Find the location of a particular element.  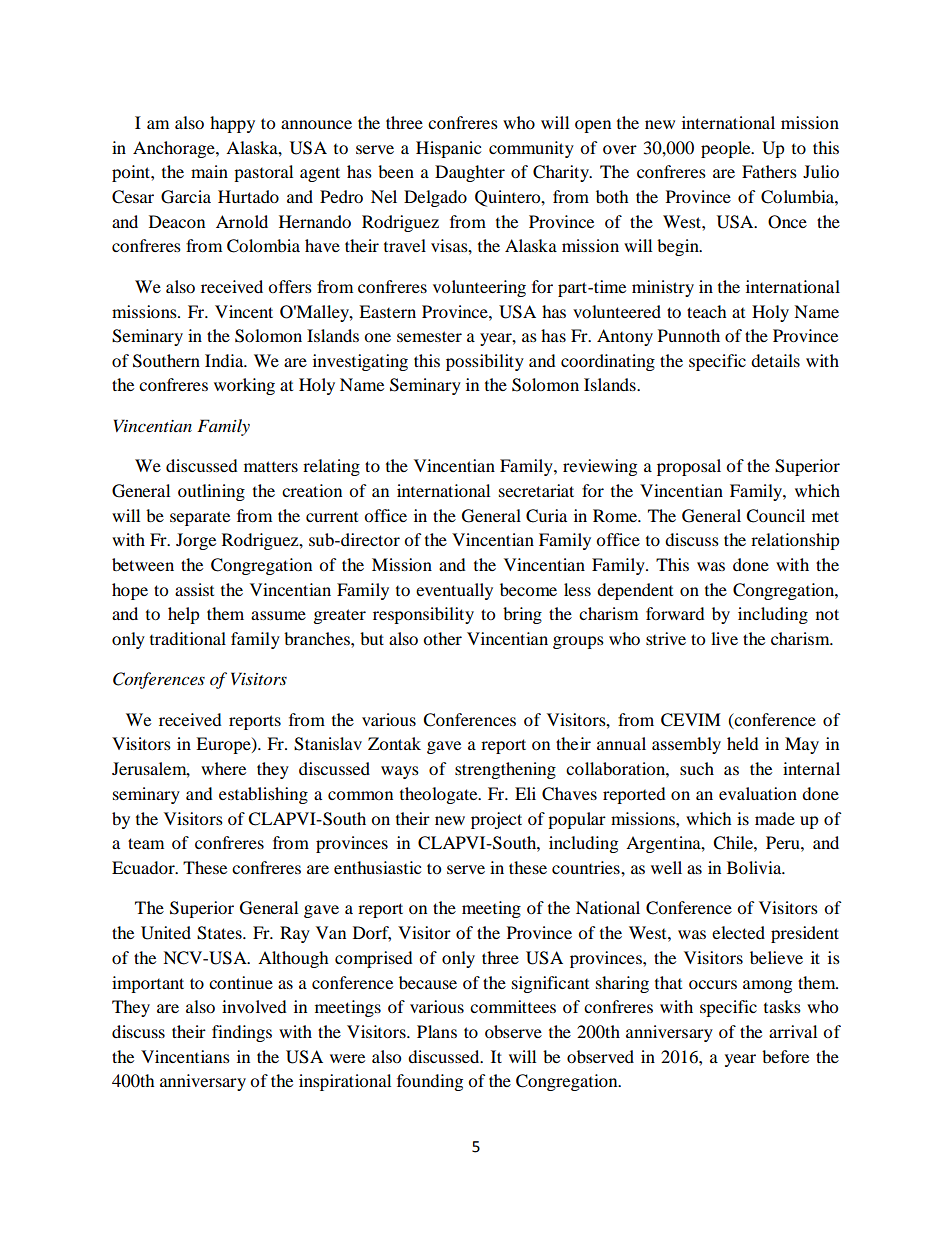

assist is located at coordinates (194, 589).
